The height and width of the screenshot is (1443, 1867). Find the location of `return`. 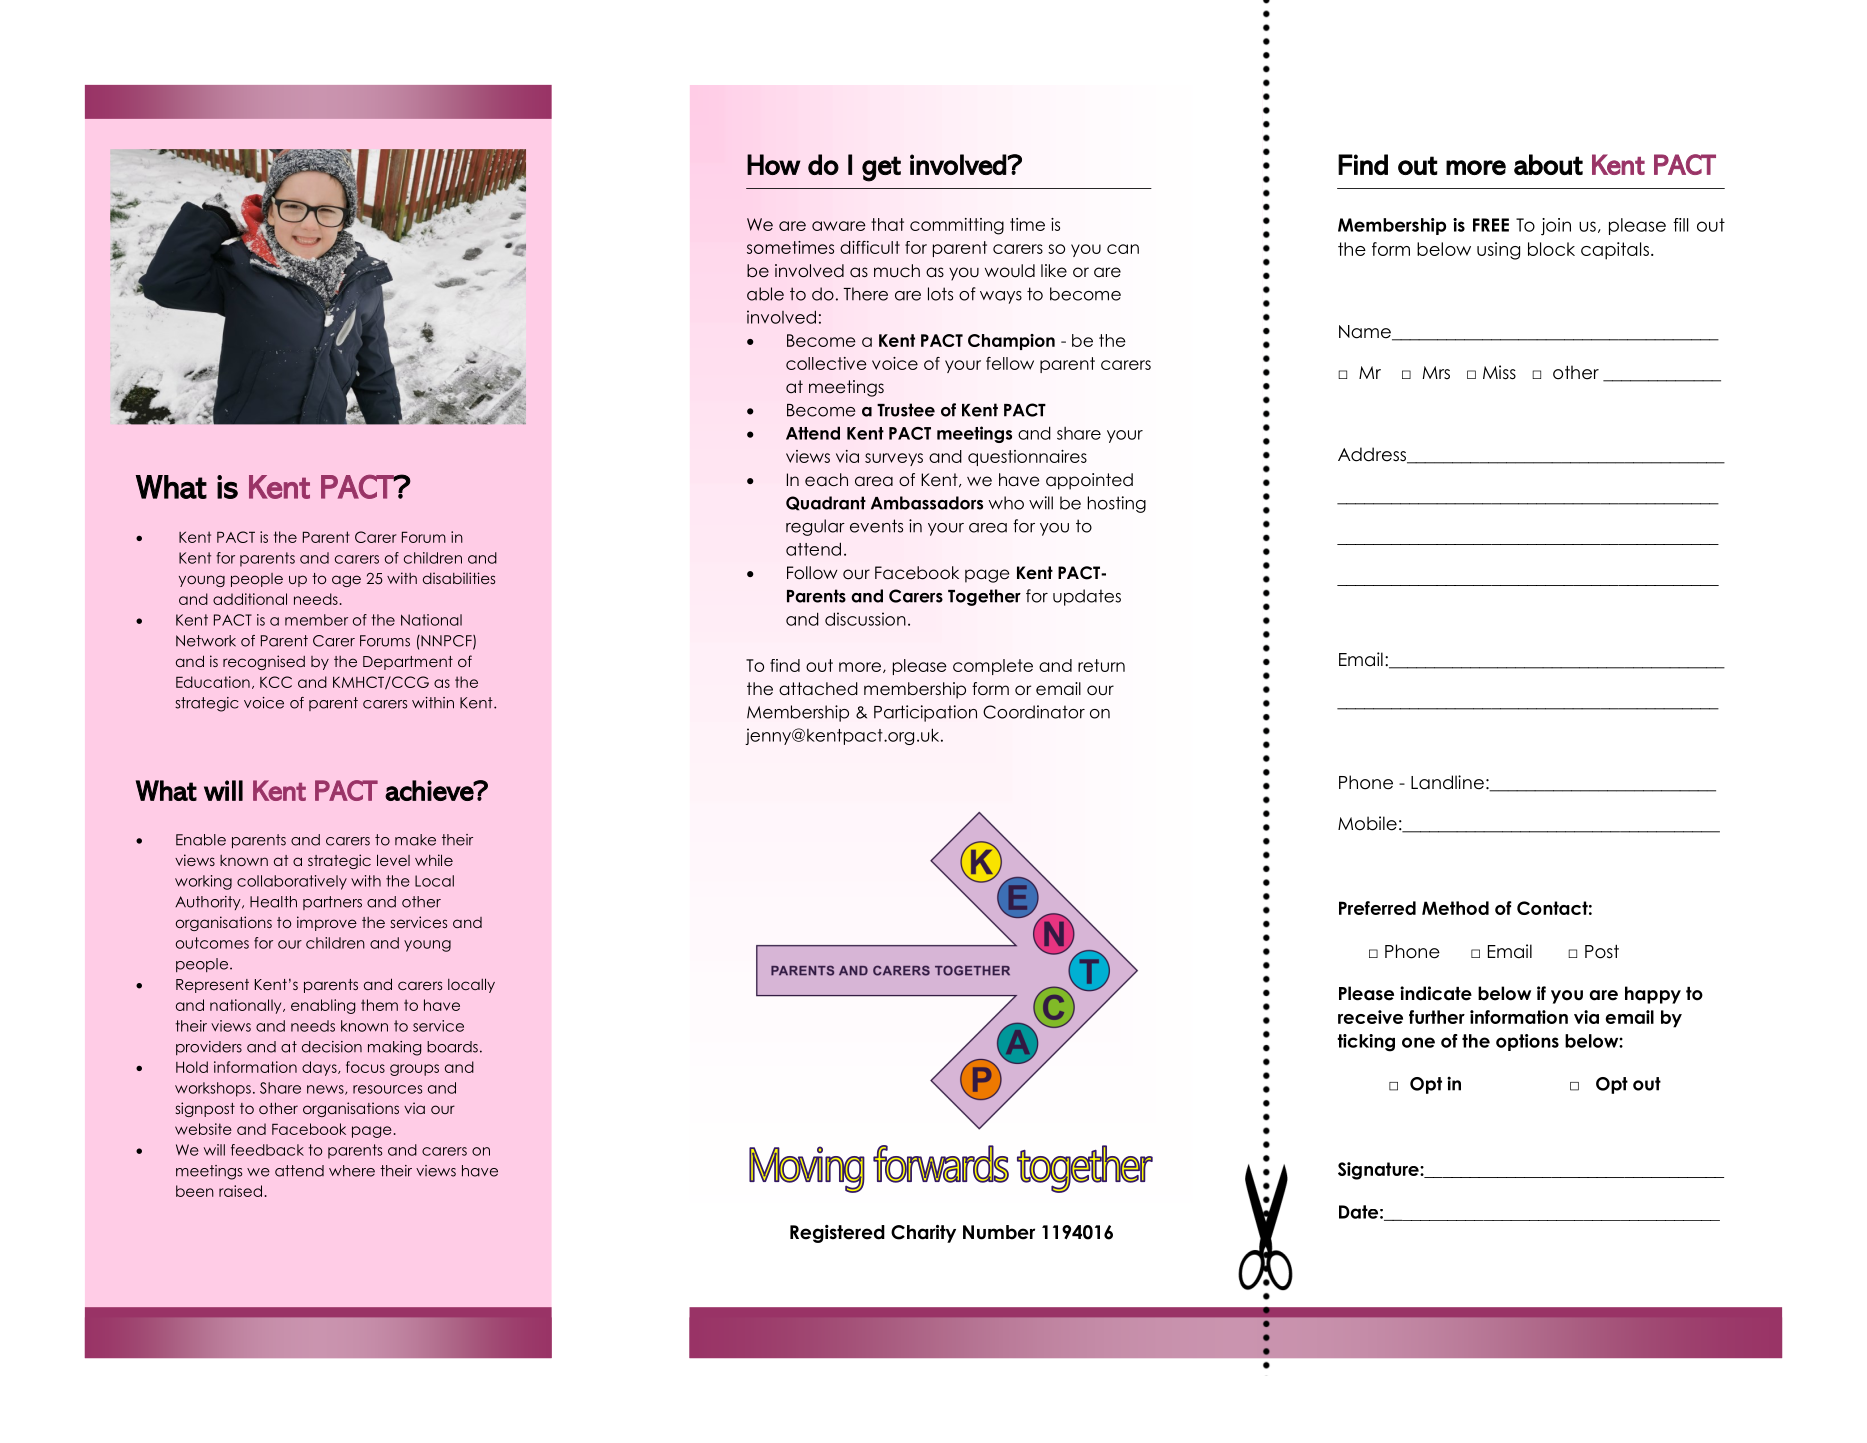

return is located at coordinates (1101, 665).
